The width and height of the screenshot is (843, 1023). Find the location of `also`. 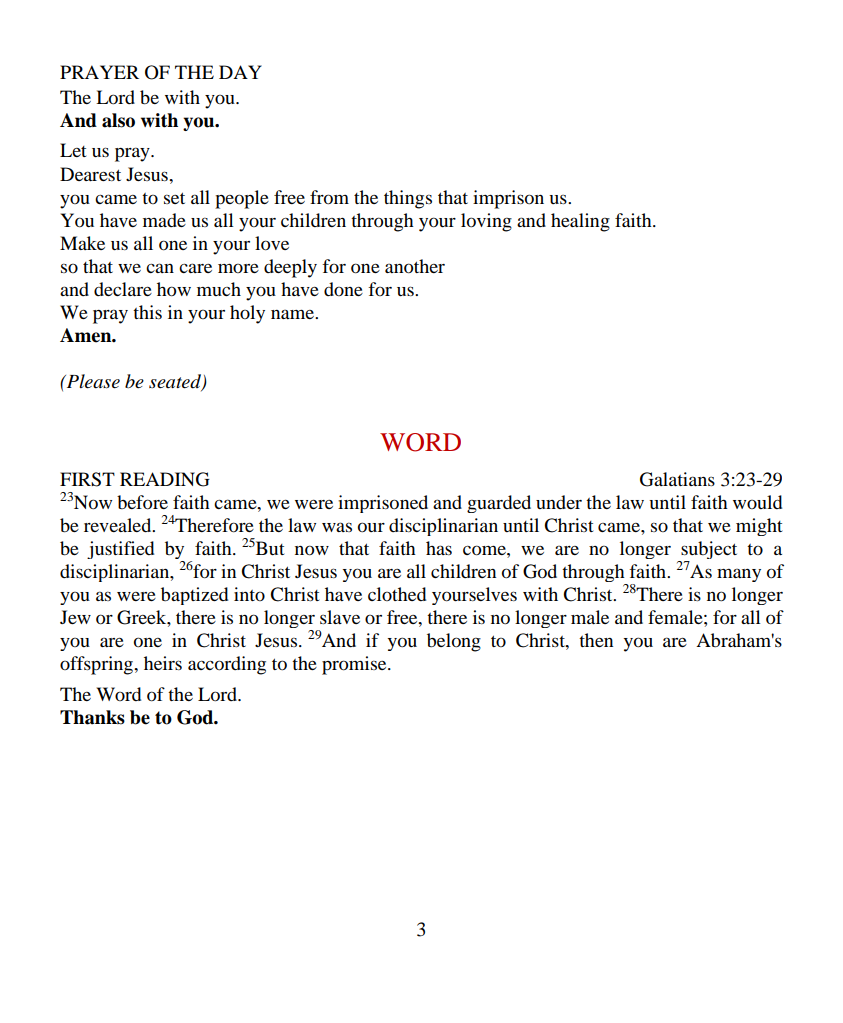

also is located at coordinates (118, 120).
